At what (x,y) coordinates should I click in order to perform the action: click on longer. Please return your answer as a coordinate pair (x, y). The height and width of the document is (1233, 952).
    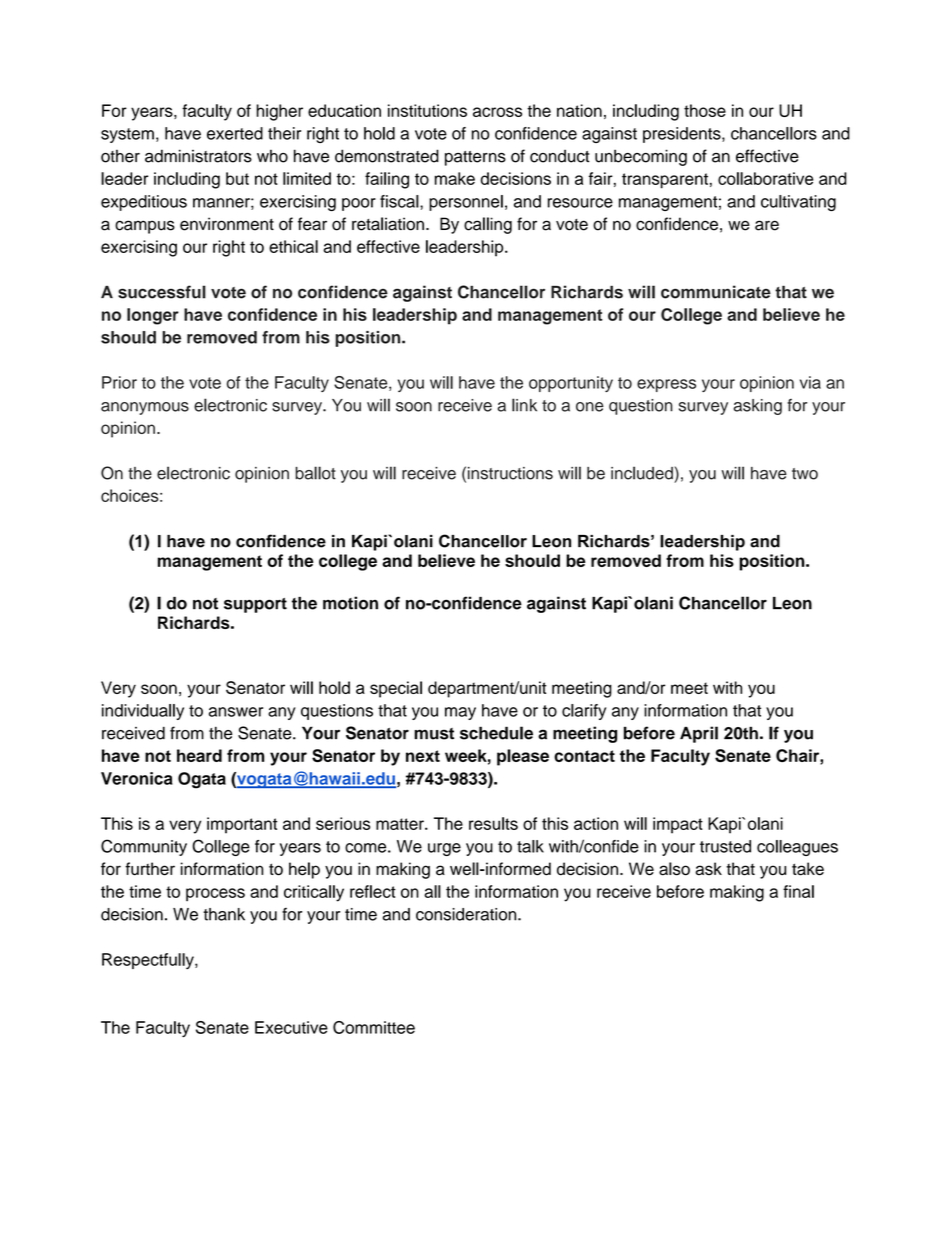
    Looking at the image, I should click on (153, 316).
